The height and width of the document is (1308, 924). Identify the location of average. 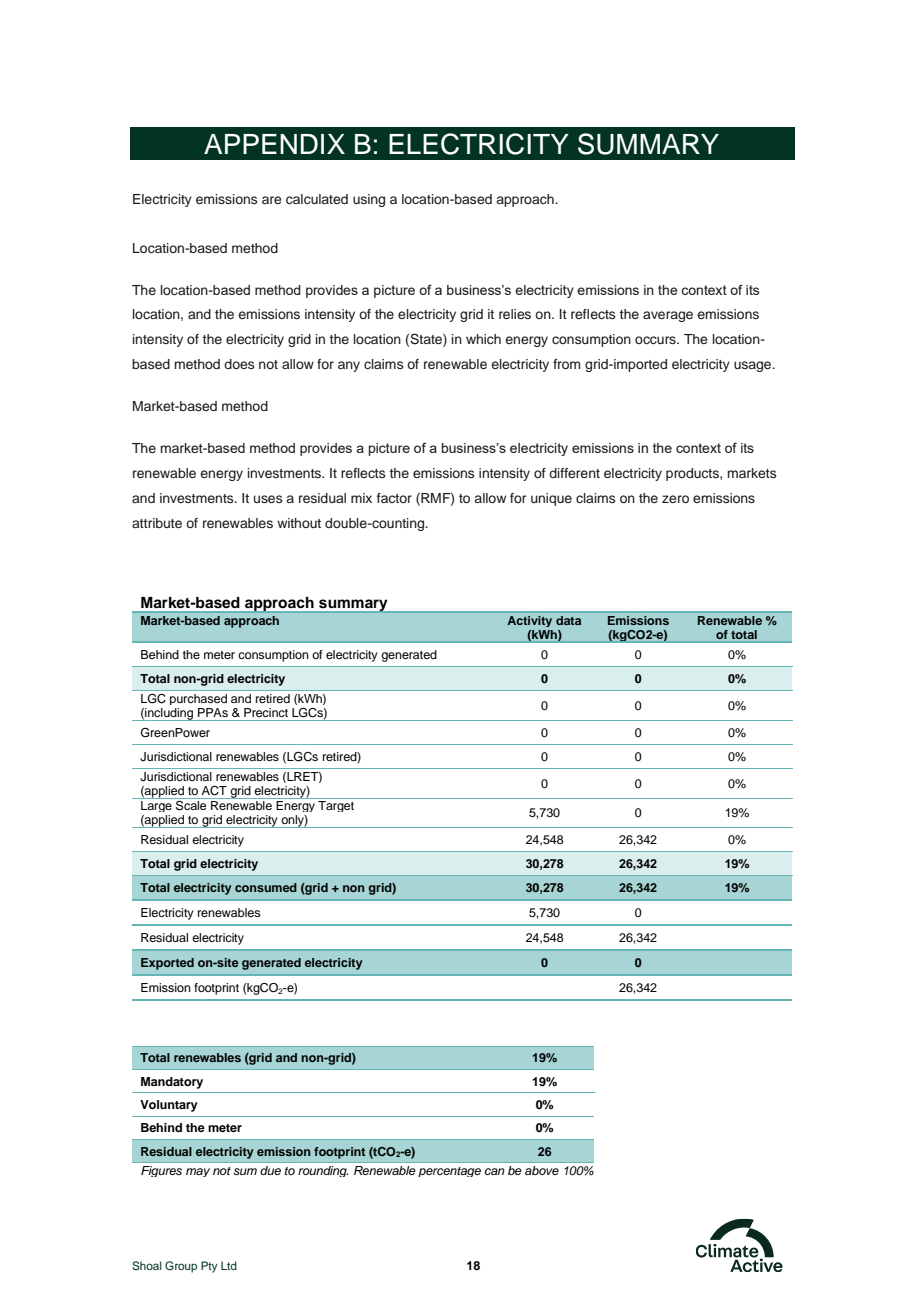
(668, 316).
